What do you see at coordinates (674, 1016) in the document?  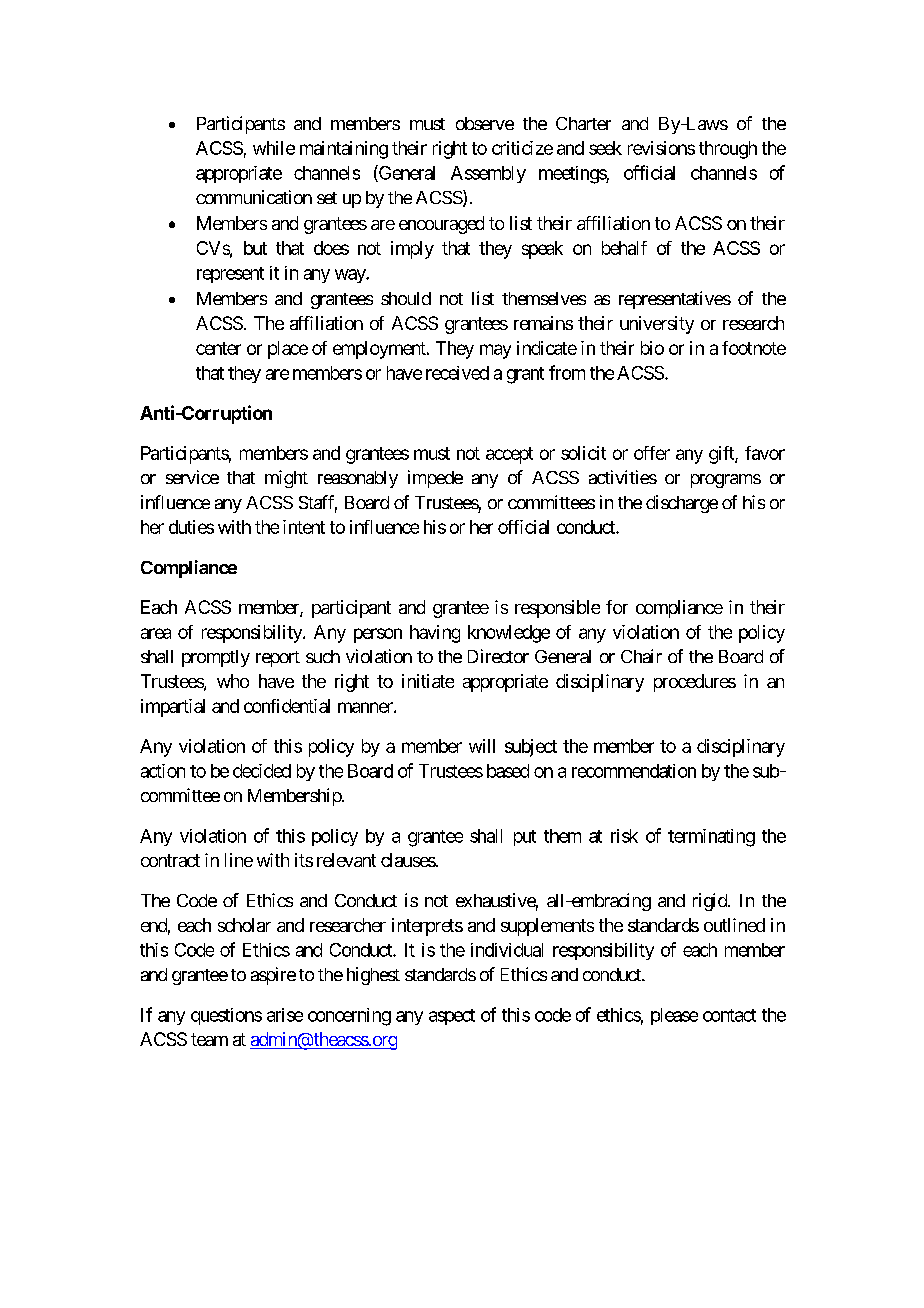 I see `please` at bounding box center [674, 1016].
